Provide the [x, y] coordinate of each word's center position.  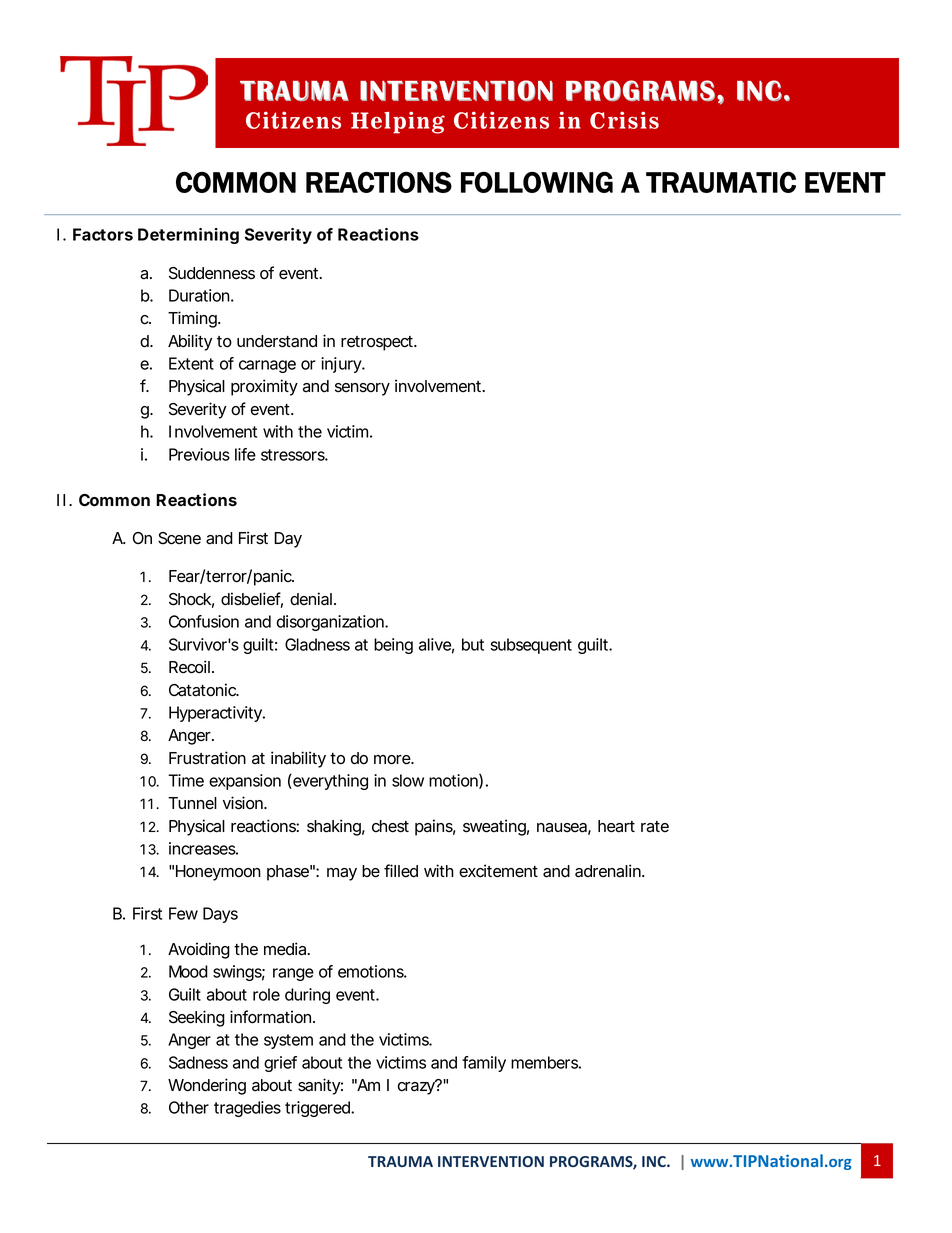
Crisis [624, 120]
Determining [188, 236]
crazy [417, 1087]
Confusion [204, 621]
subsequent [531, 646]
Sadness [198, 1062]
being [393, 646]
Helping [398, 122]
